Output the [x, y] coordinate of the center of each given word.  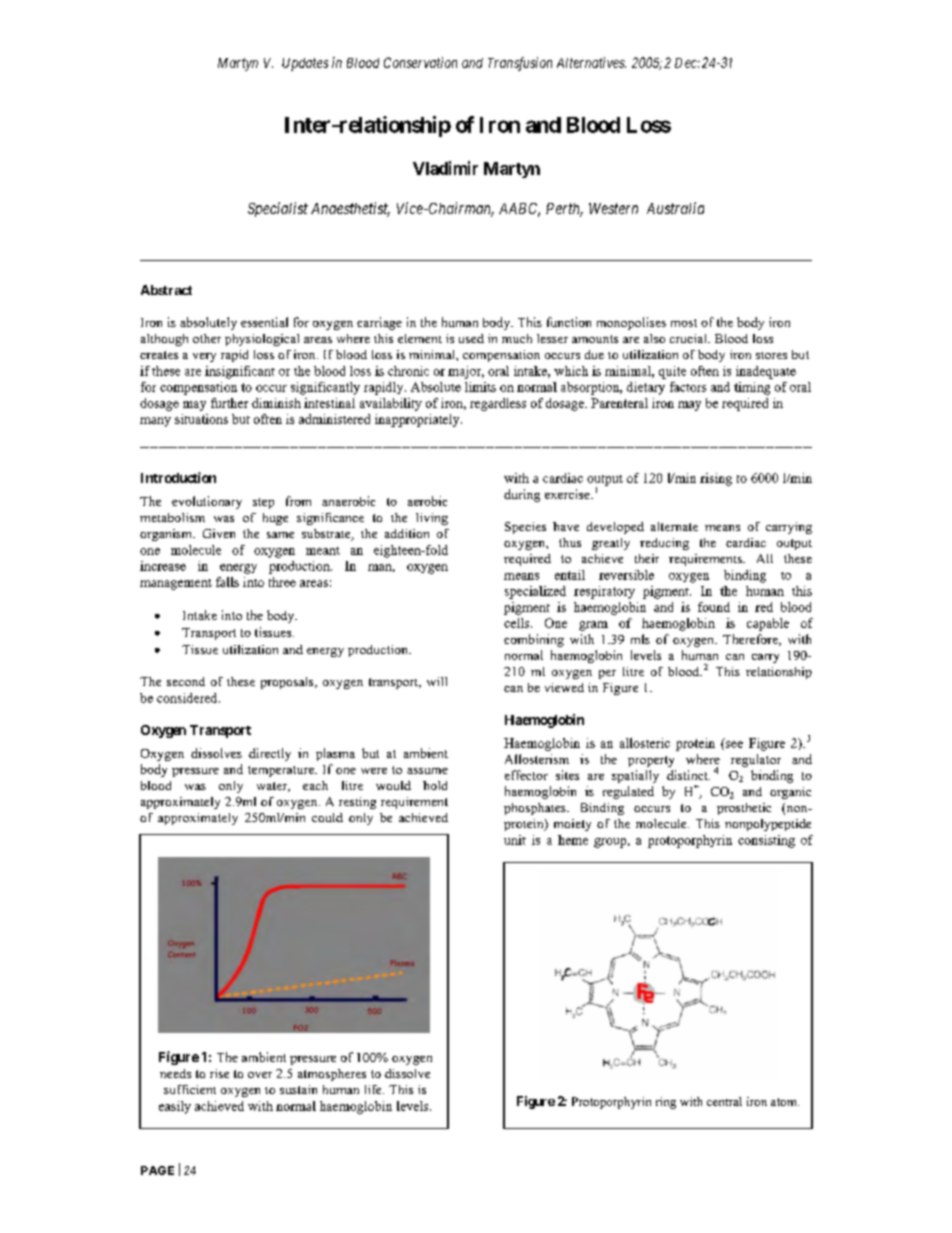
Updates [305, 64]
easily [175, 1107]
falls [227, 582]
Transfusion [520, 64]
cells [518, 623]
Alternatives [591, 62]
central [724, 1101]
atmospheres [332, 1075]
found [714, 607]
